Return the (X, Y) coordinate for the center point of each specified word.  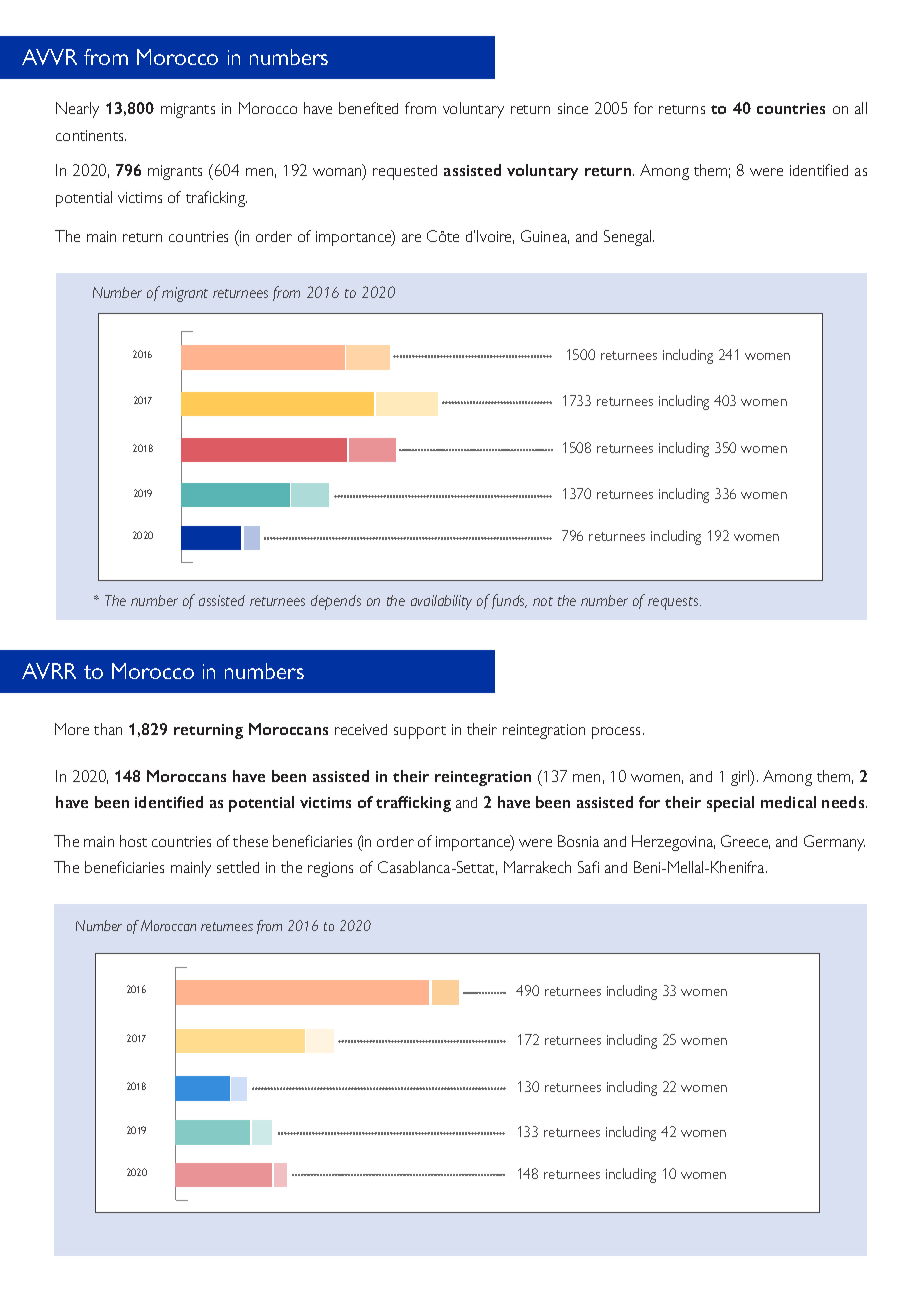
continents (91, 135)
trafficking (413, 804)
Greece (745, 842)
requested (405, 172)
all (861, 108)
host (133, 841)
